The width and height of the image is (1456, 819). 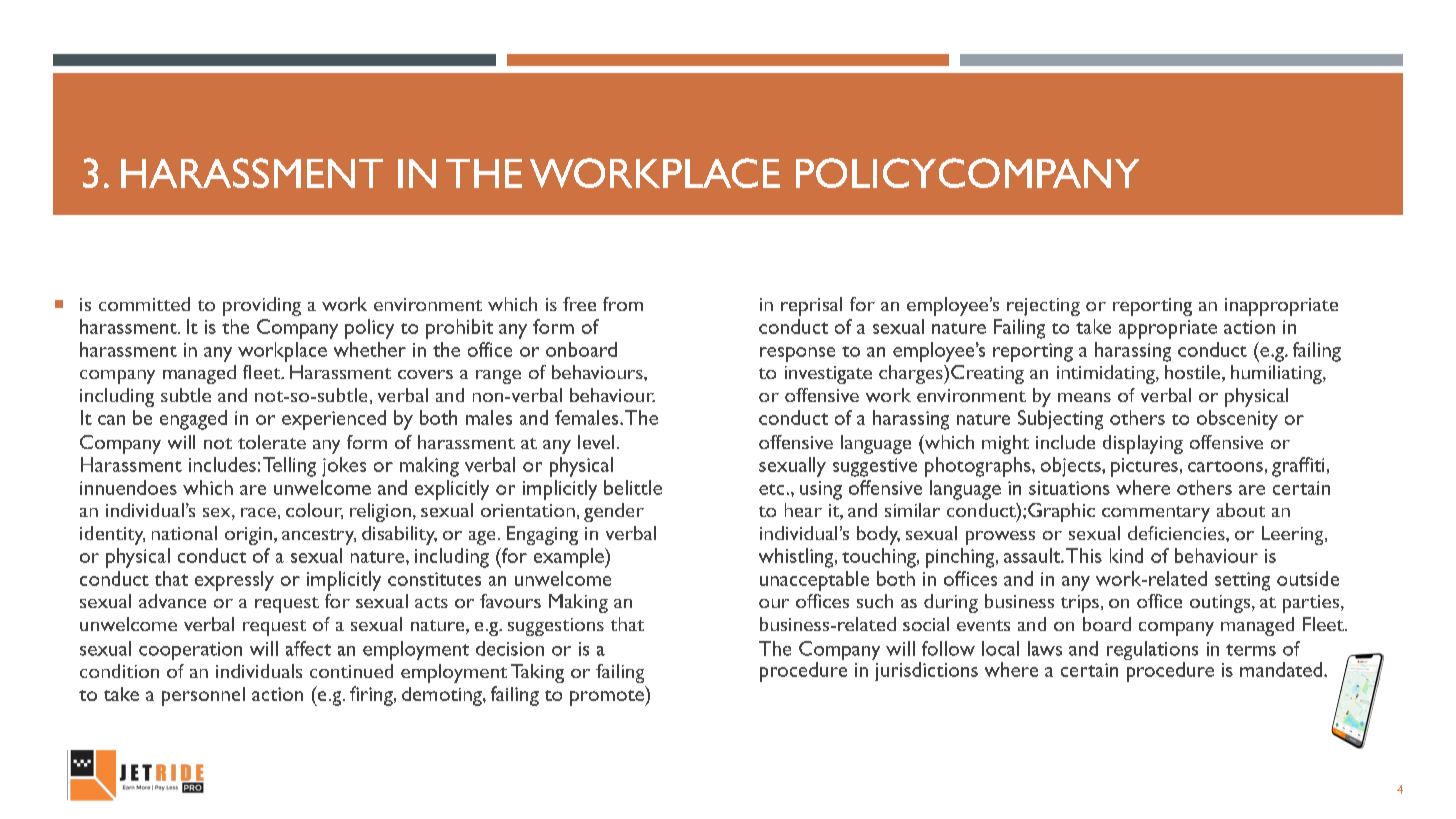 I want to click on unacceptable, so click(x=814, y=581).
